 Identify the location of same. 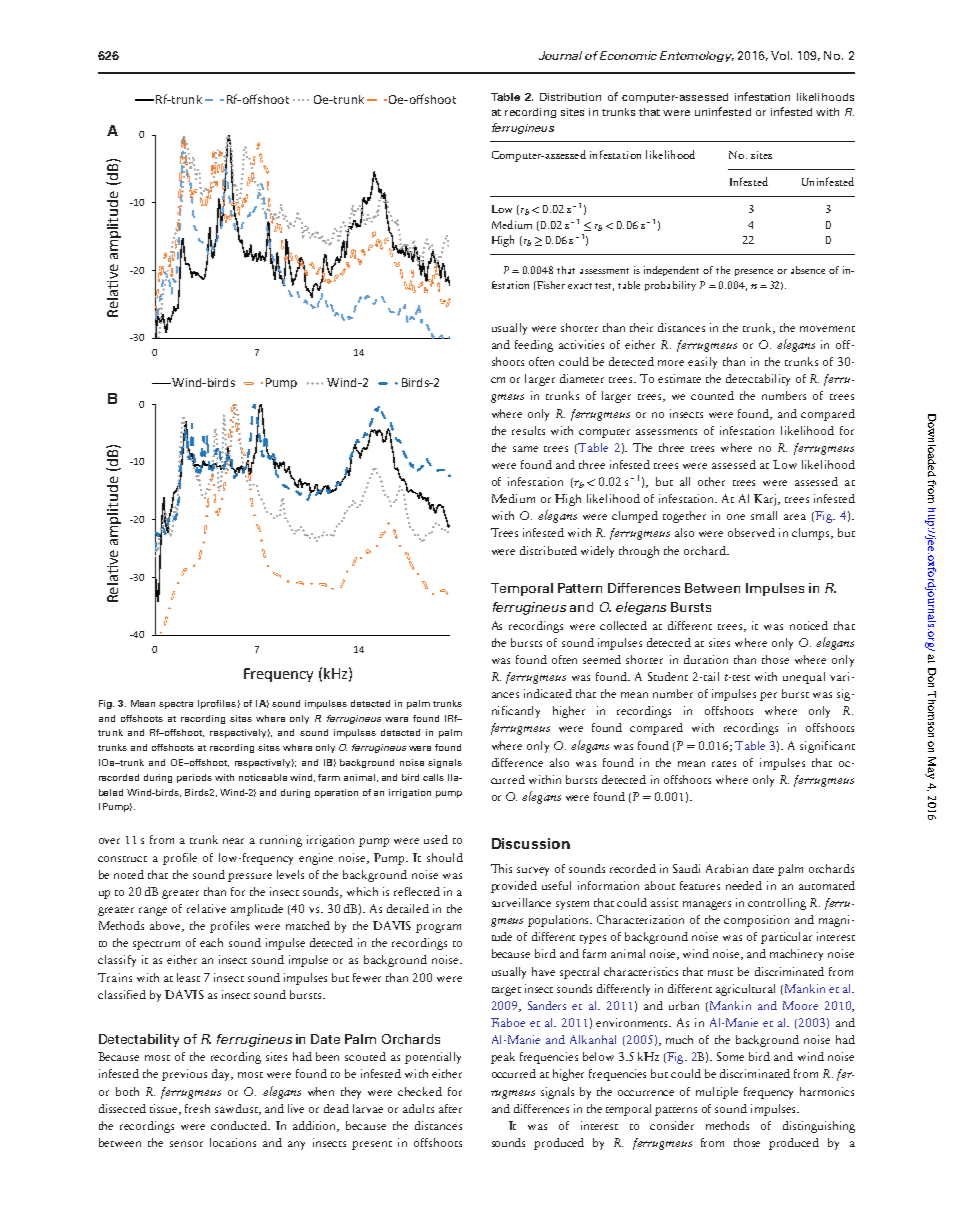
(525, 449).
